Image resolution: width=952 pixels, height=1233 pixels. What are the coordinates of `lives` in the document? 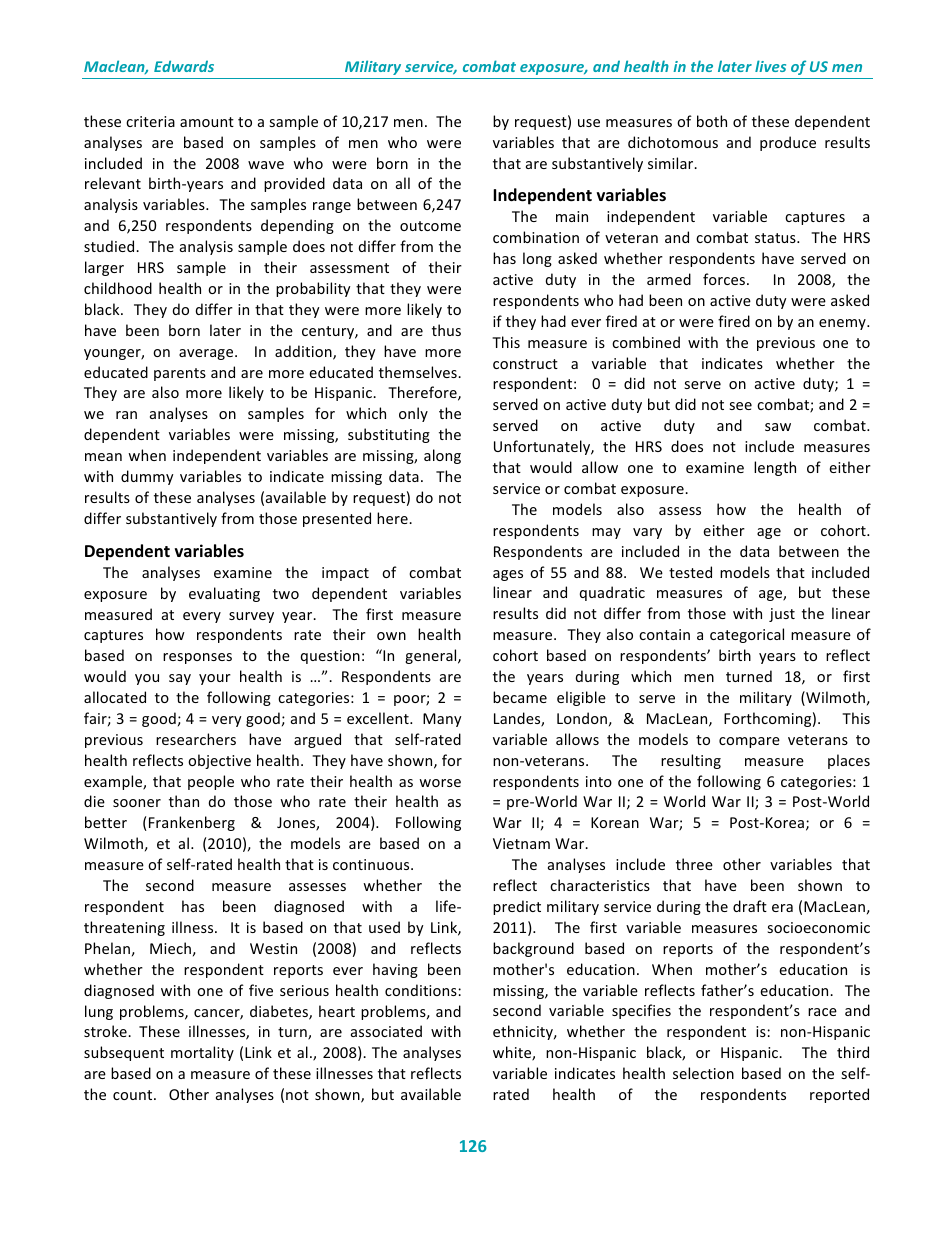 It's located at (770, 66).
